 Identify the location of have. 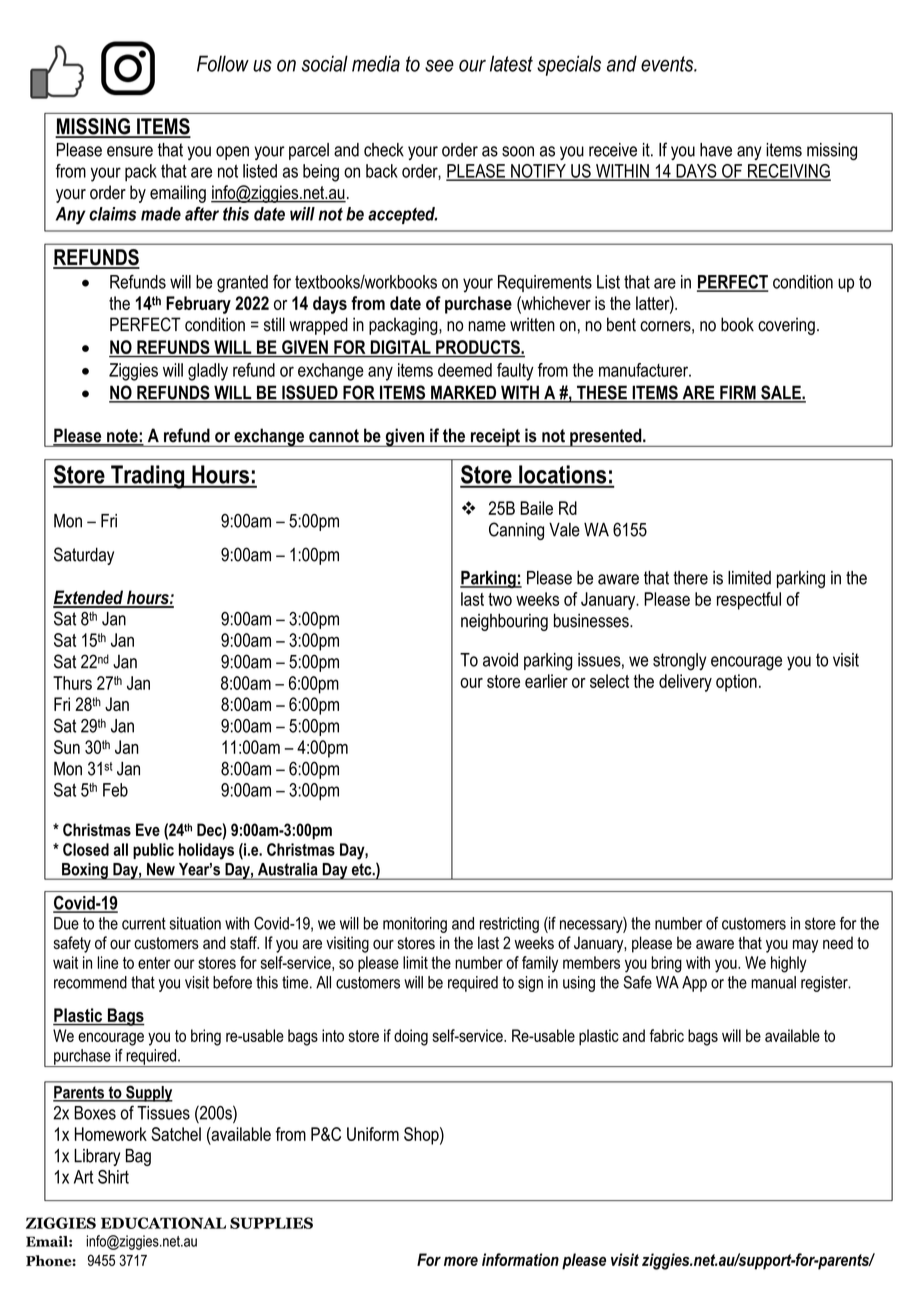
(716, 150).
